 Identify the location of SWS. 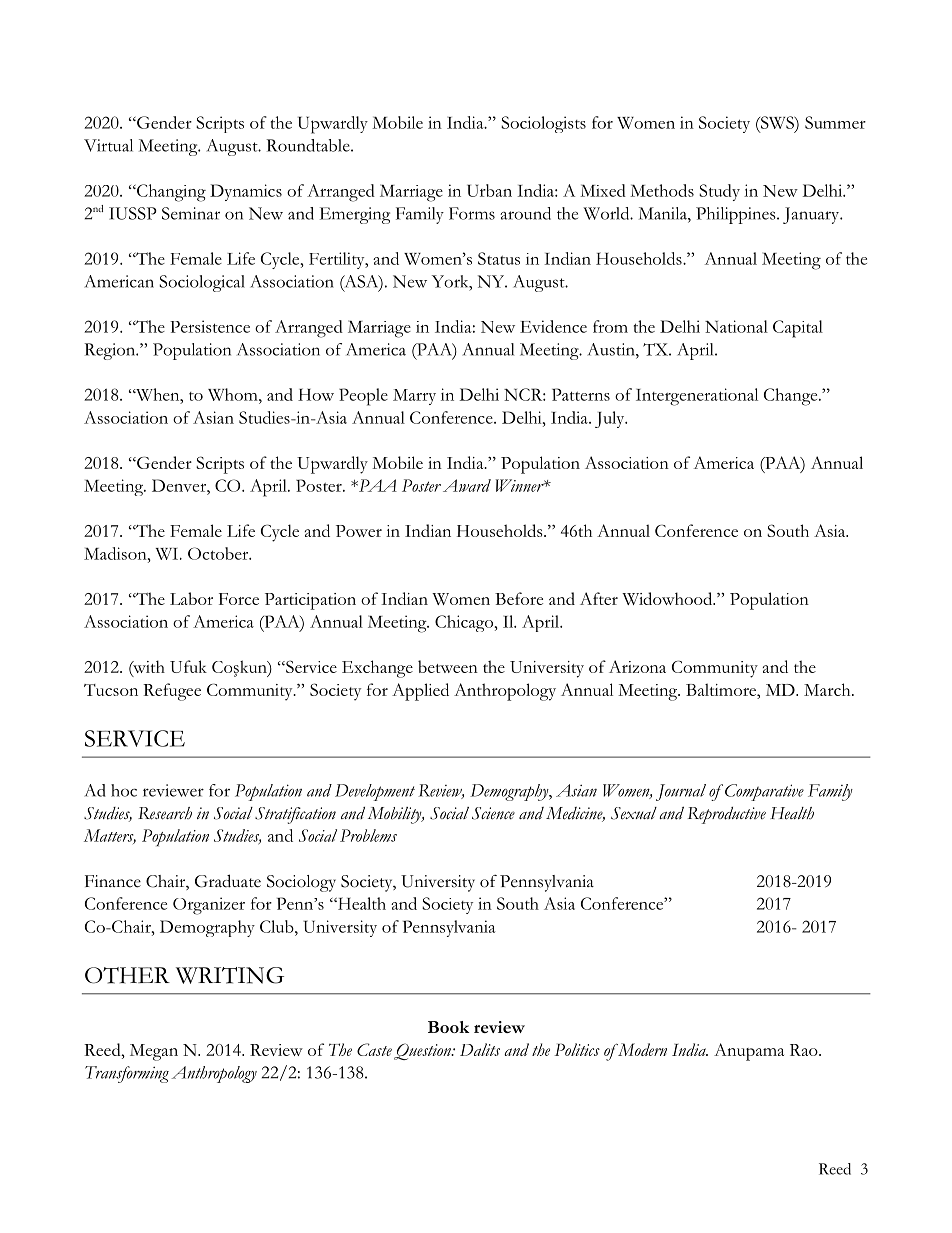
(777, 122).
